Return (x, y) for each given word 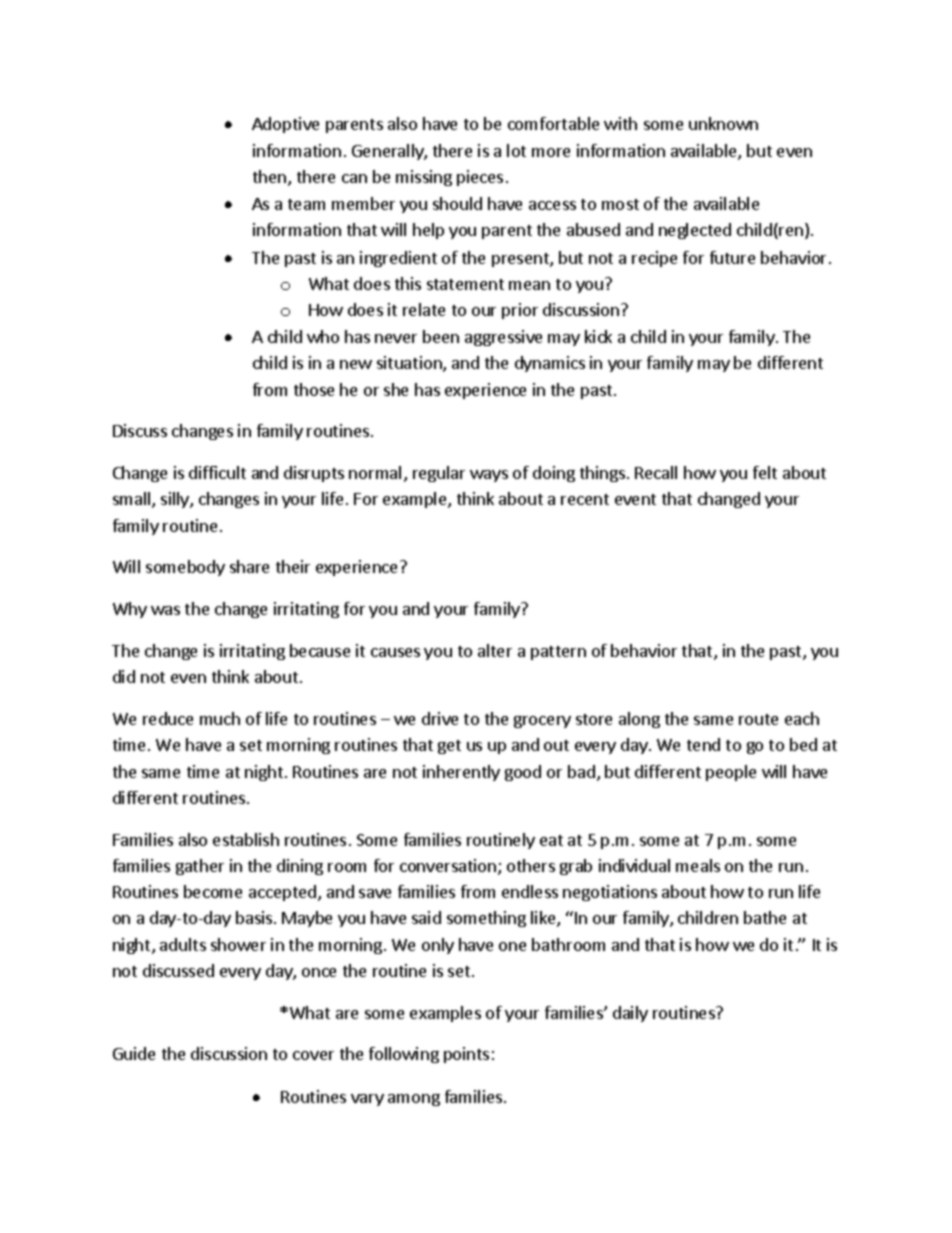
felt (765, 472)
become (213, 891)
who (323, 336)
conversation (448, 865)
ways (489, 476)
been (441, 336)
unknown (723, 123)
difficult (217, 472)
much (220, 718)
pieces (480, 178)
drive (440, 718)
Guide (134, 1053)
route (758, 719)
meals (698, 865)
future (732, 257)
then (269, 176)
